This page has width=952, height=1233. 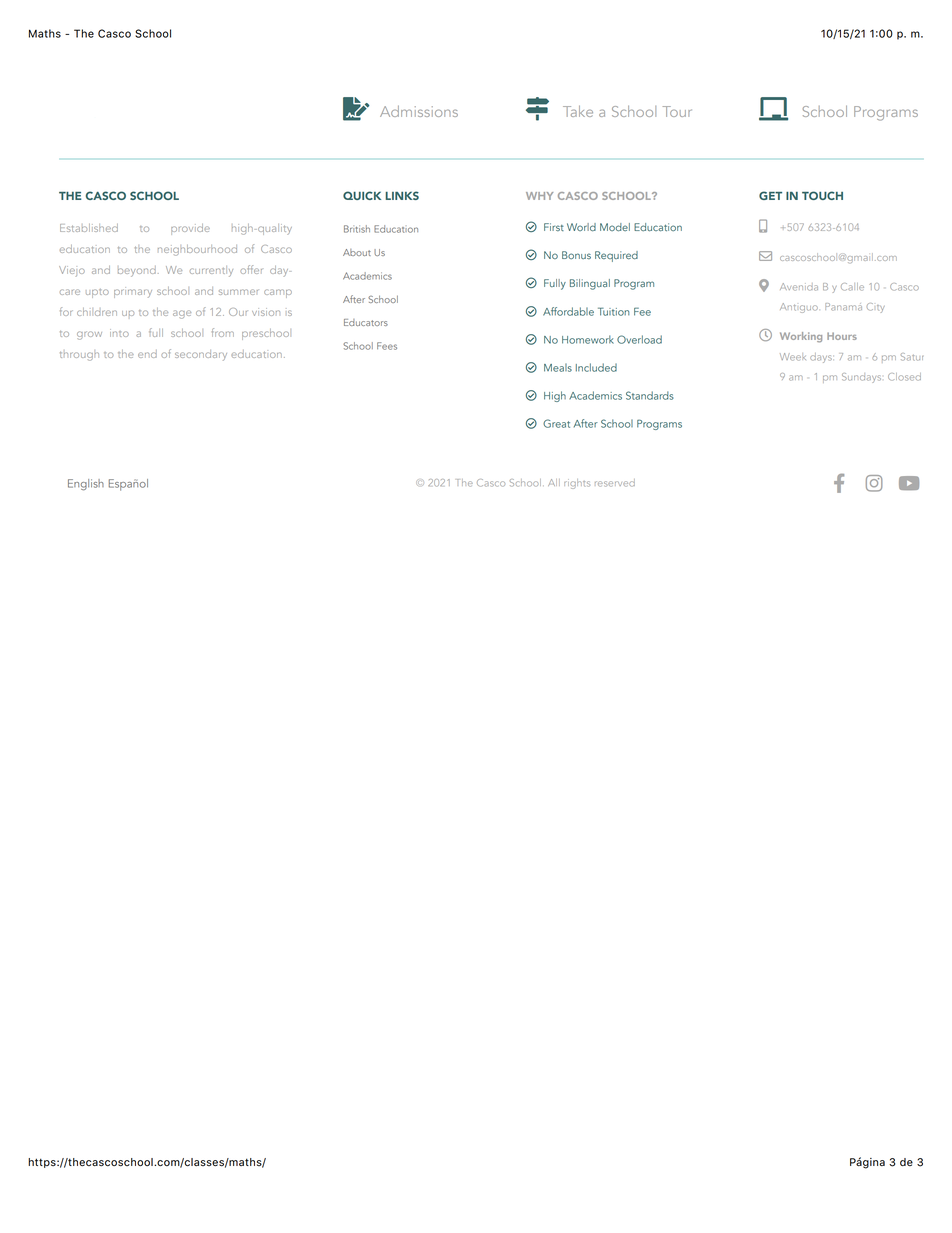 What do you see at coordinates (419, 111) in the page?
I see `Admissions` at bounding box center [419, 111].
